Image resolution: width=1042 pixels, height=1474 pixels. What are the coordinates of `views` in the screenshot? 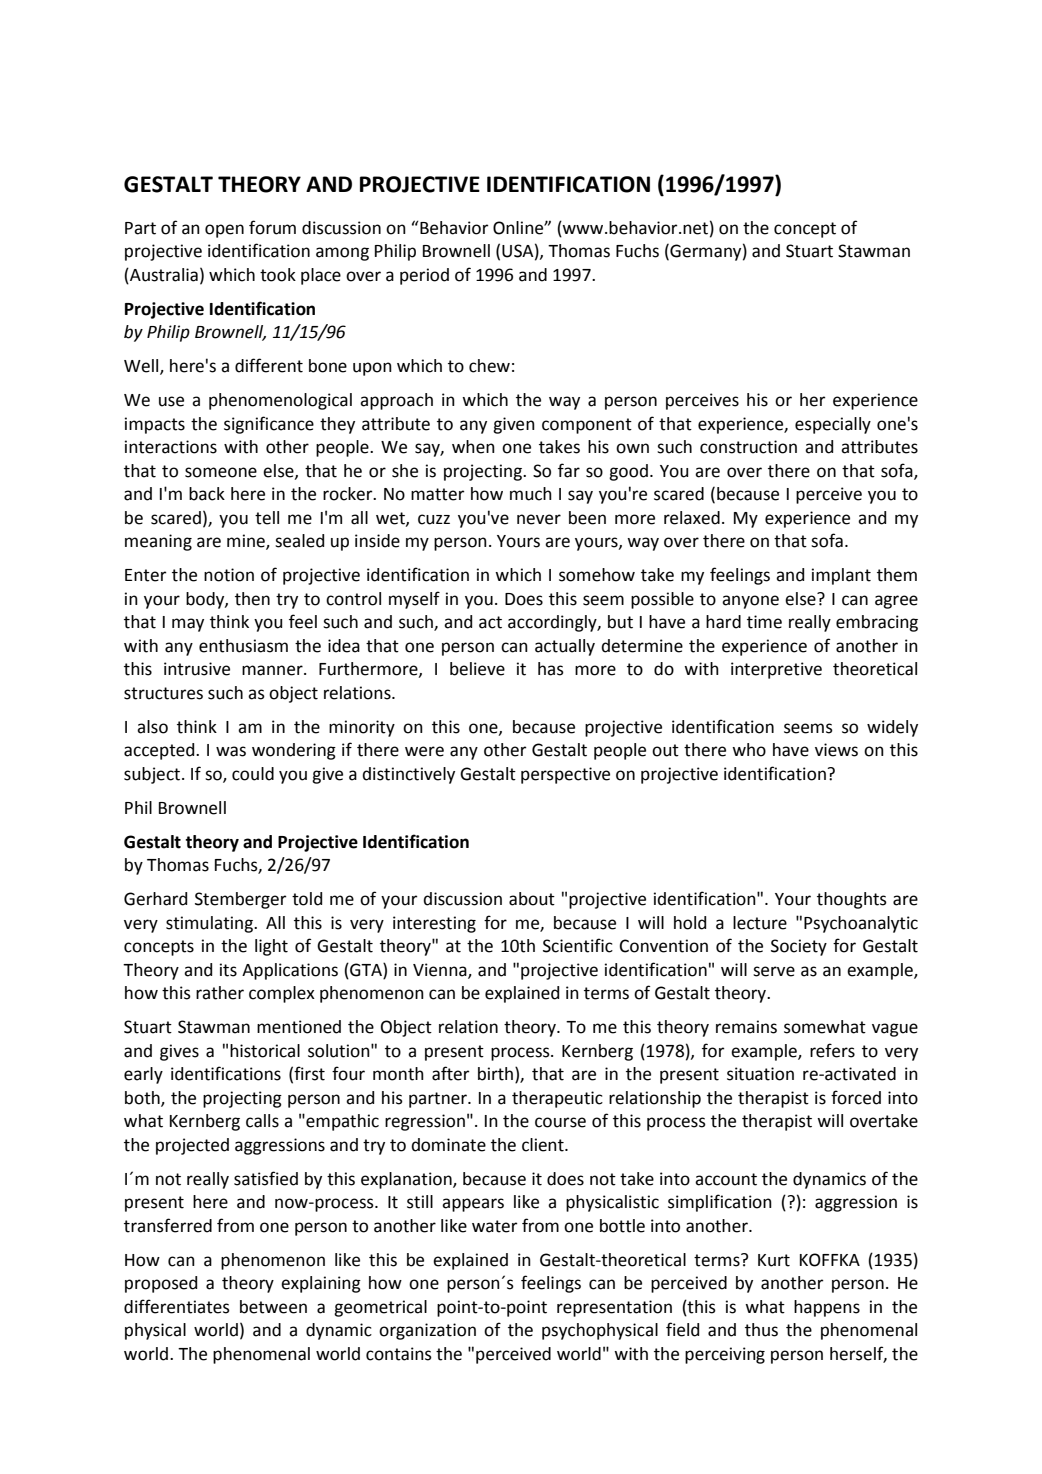 It's located at (836, 750).
